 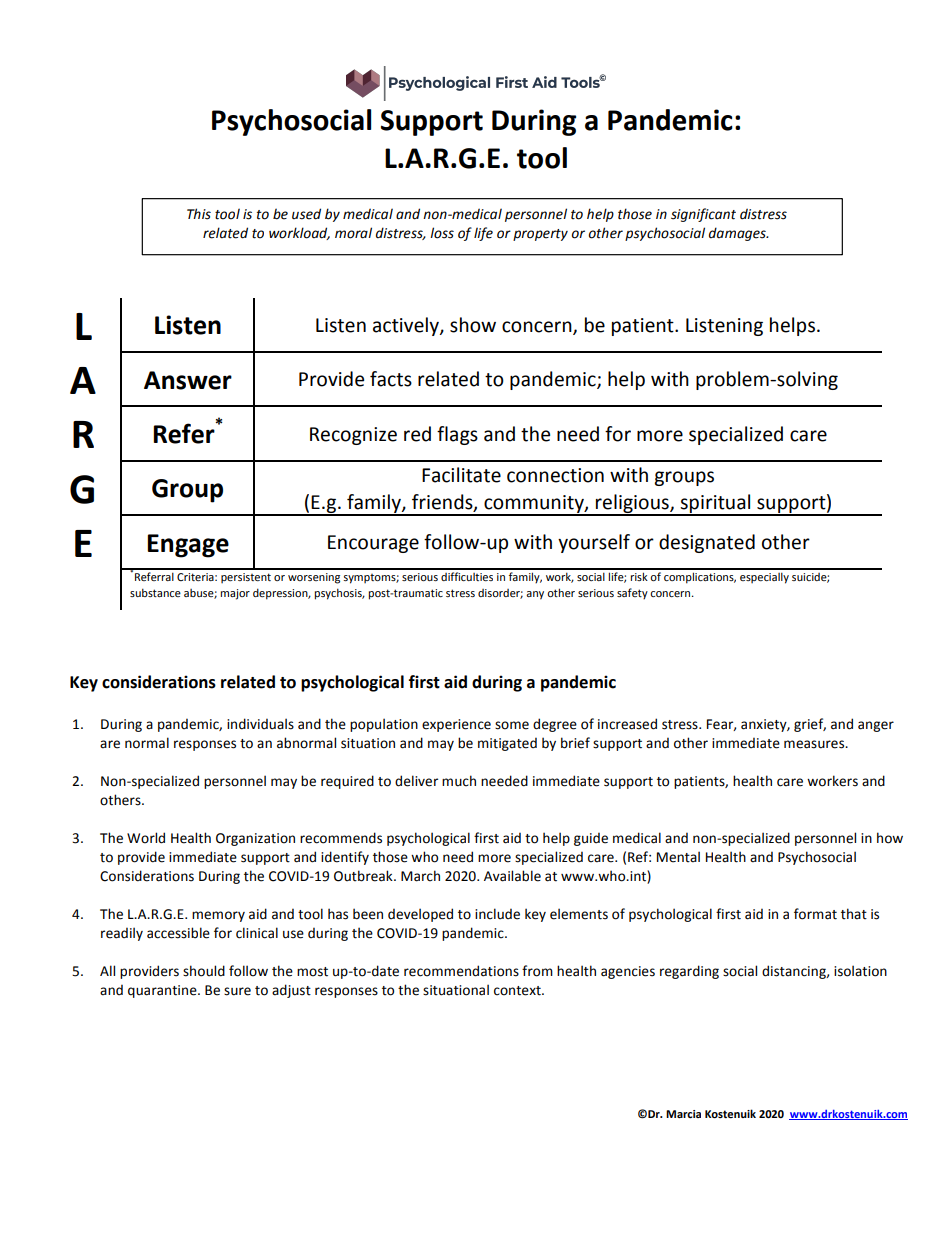 What do you see at coordinates (188, 546) in the page?
I see `Engage` at bounding box center [188, 546].
